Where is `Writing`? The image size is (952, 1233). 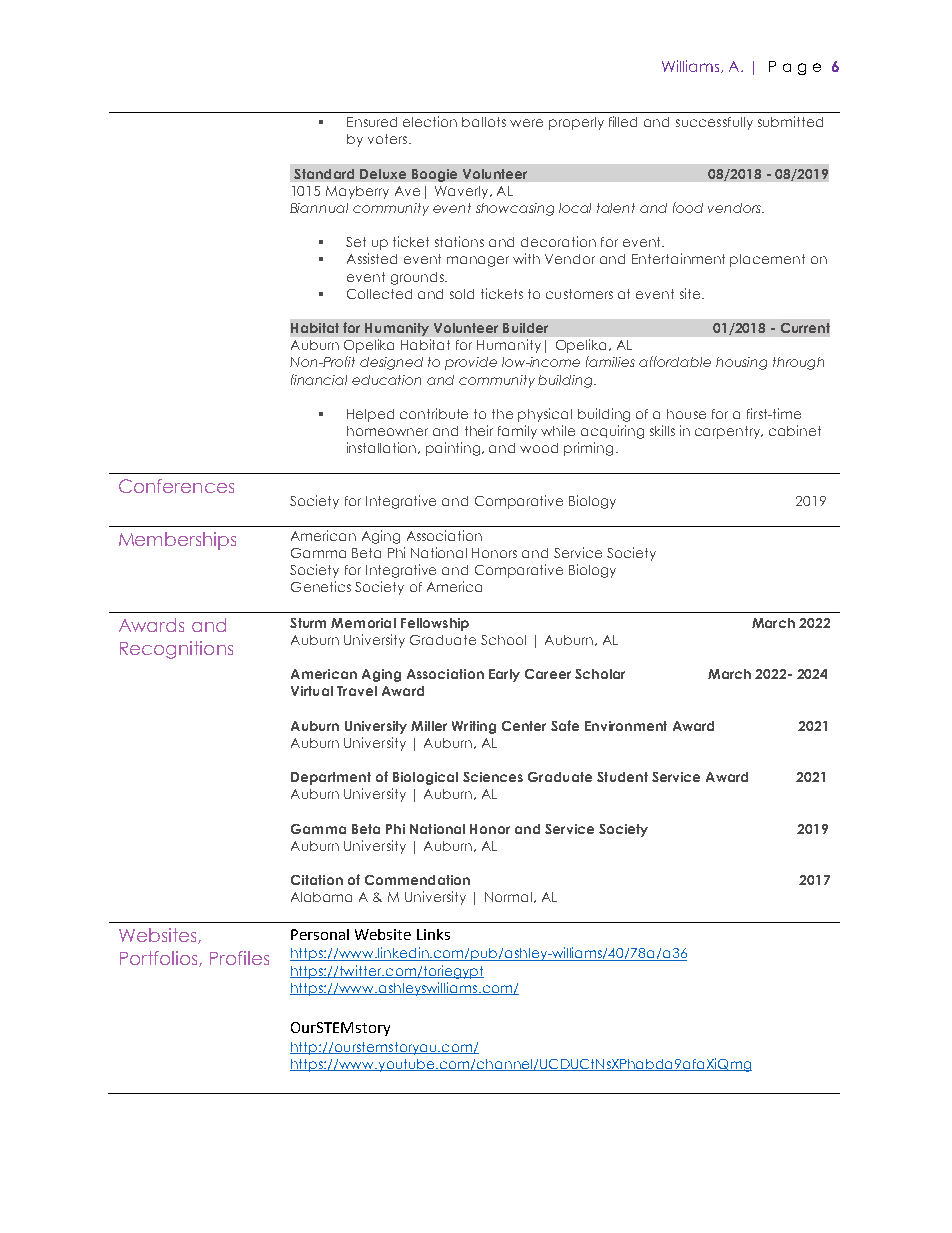 Writing is located at coordinates (474, 727).
